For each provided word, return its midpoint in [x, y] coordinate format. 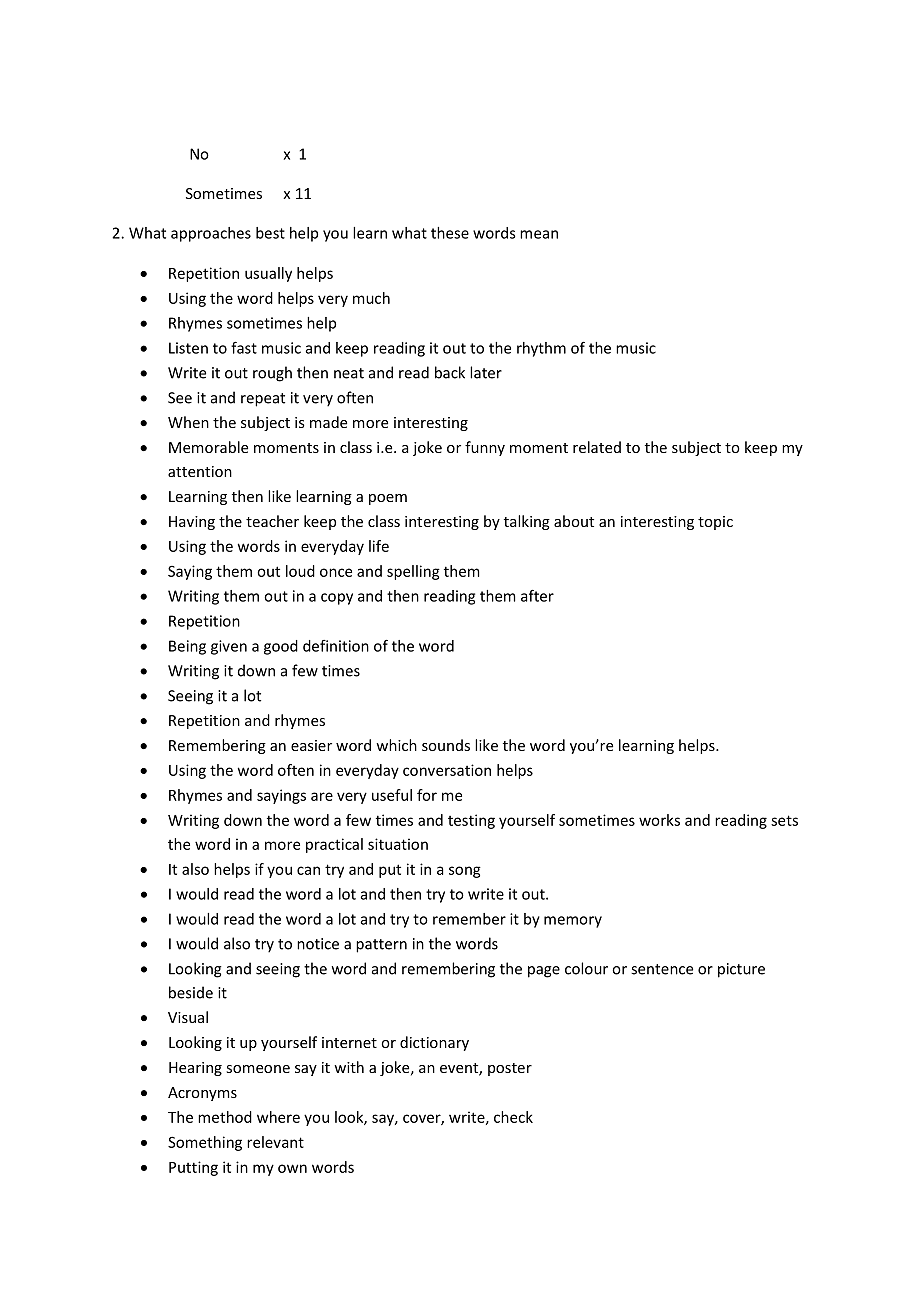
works [659, 820]
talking [527, 522]
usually [268, 274]
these [450, 233]
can [308, 870]
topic [715, 523]
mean [539, 234]
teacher [272, 521]
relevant [275, 1142]
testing [471, 821]
